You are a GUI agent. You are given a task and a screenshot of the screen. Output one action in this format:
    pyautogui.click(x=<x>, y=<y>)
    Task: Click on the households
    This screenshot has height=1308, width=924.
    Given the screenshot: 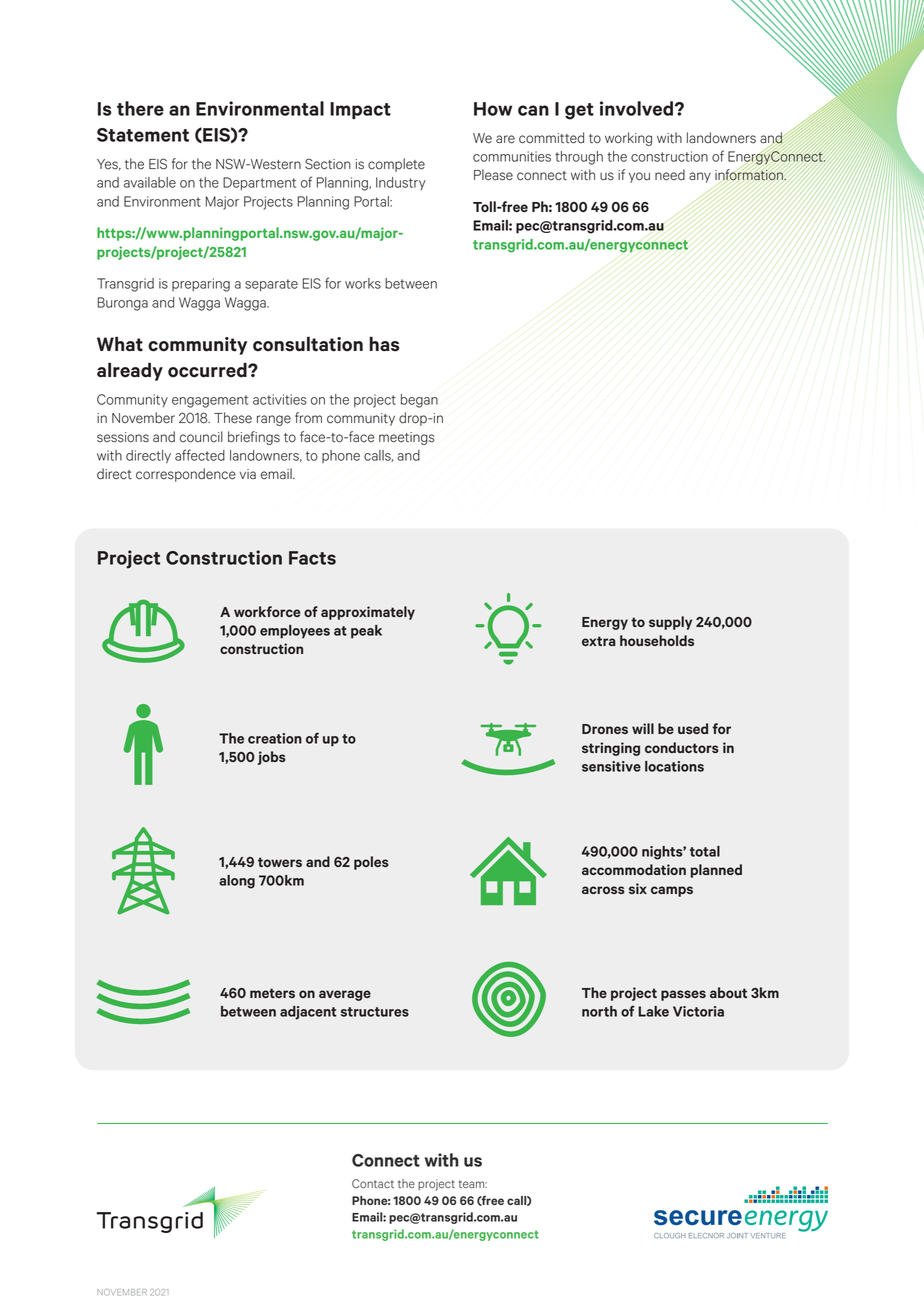 What is the action you would take?
    pyautogui.click(x=657, y=640)
